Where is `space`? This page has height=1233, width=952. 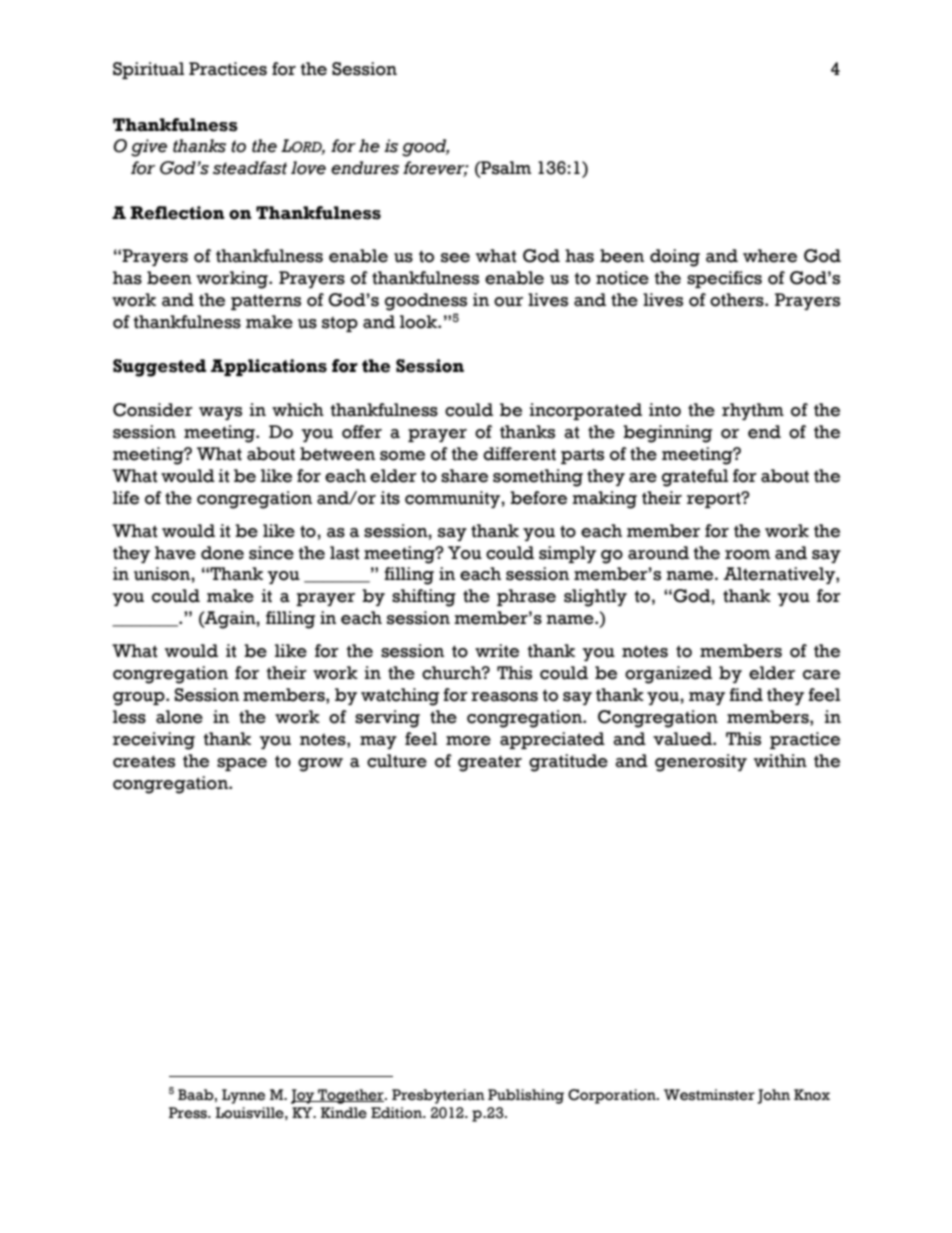
space is located at coordinates (242, 764).
